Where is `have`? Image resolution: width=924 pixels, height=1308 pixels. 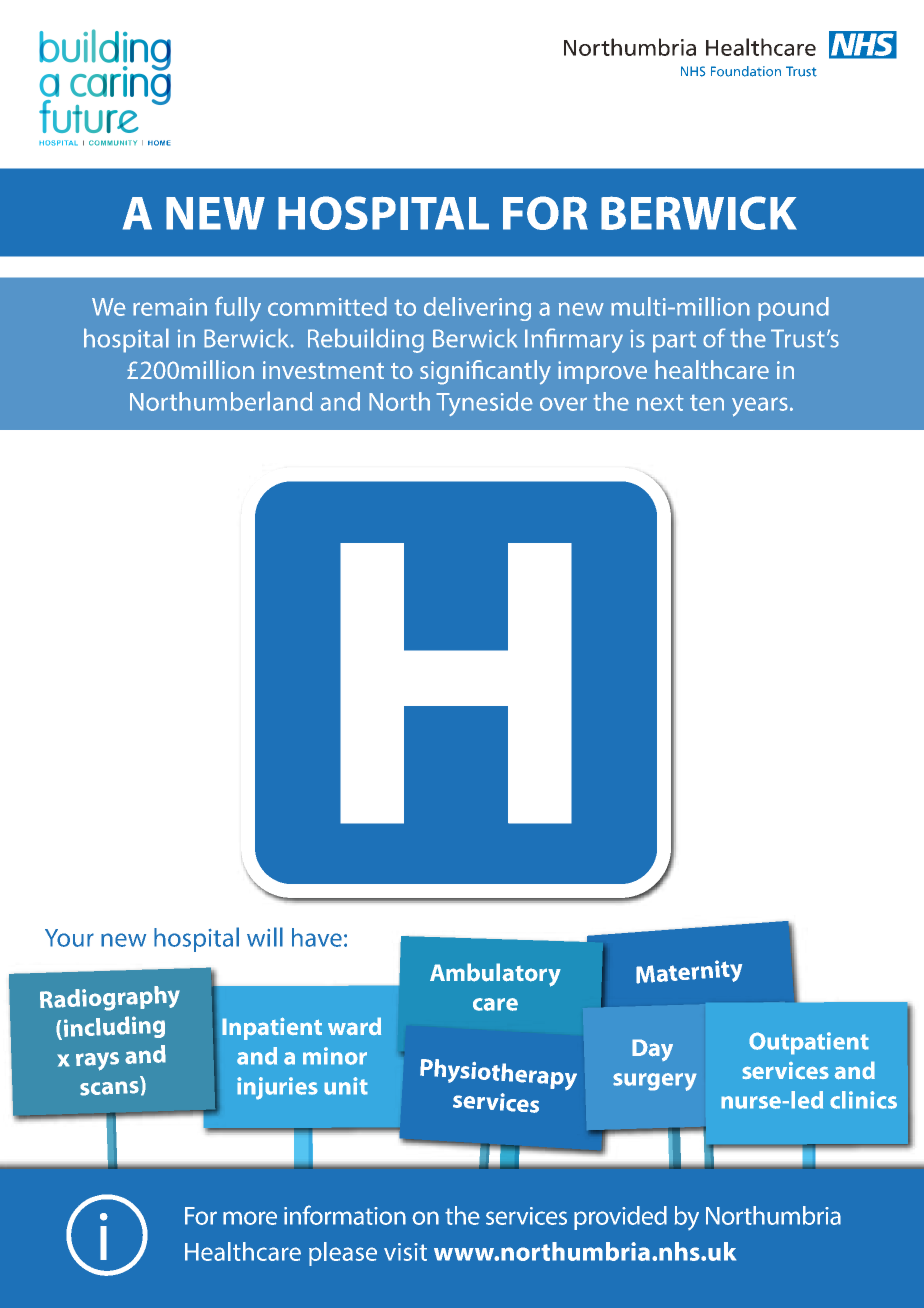 have is located at coordinates (317, 937).
